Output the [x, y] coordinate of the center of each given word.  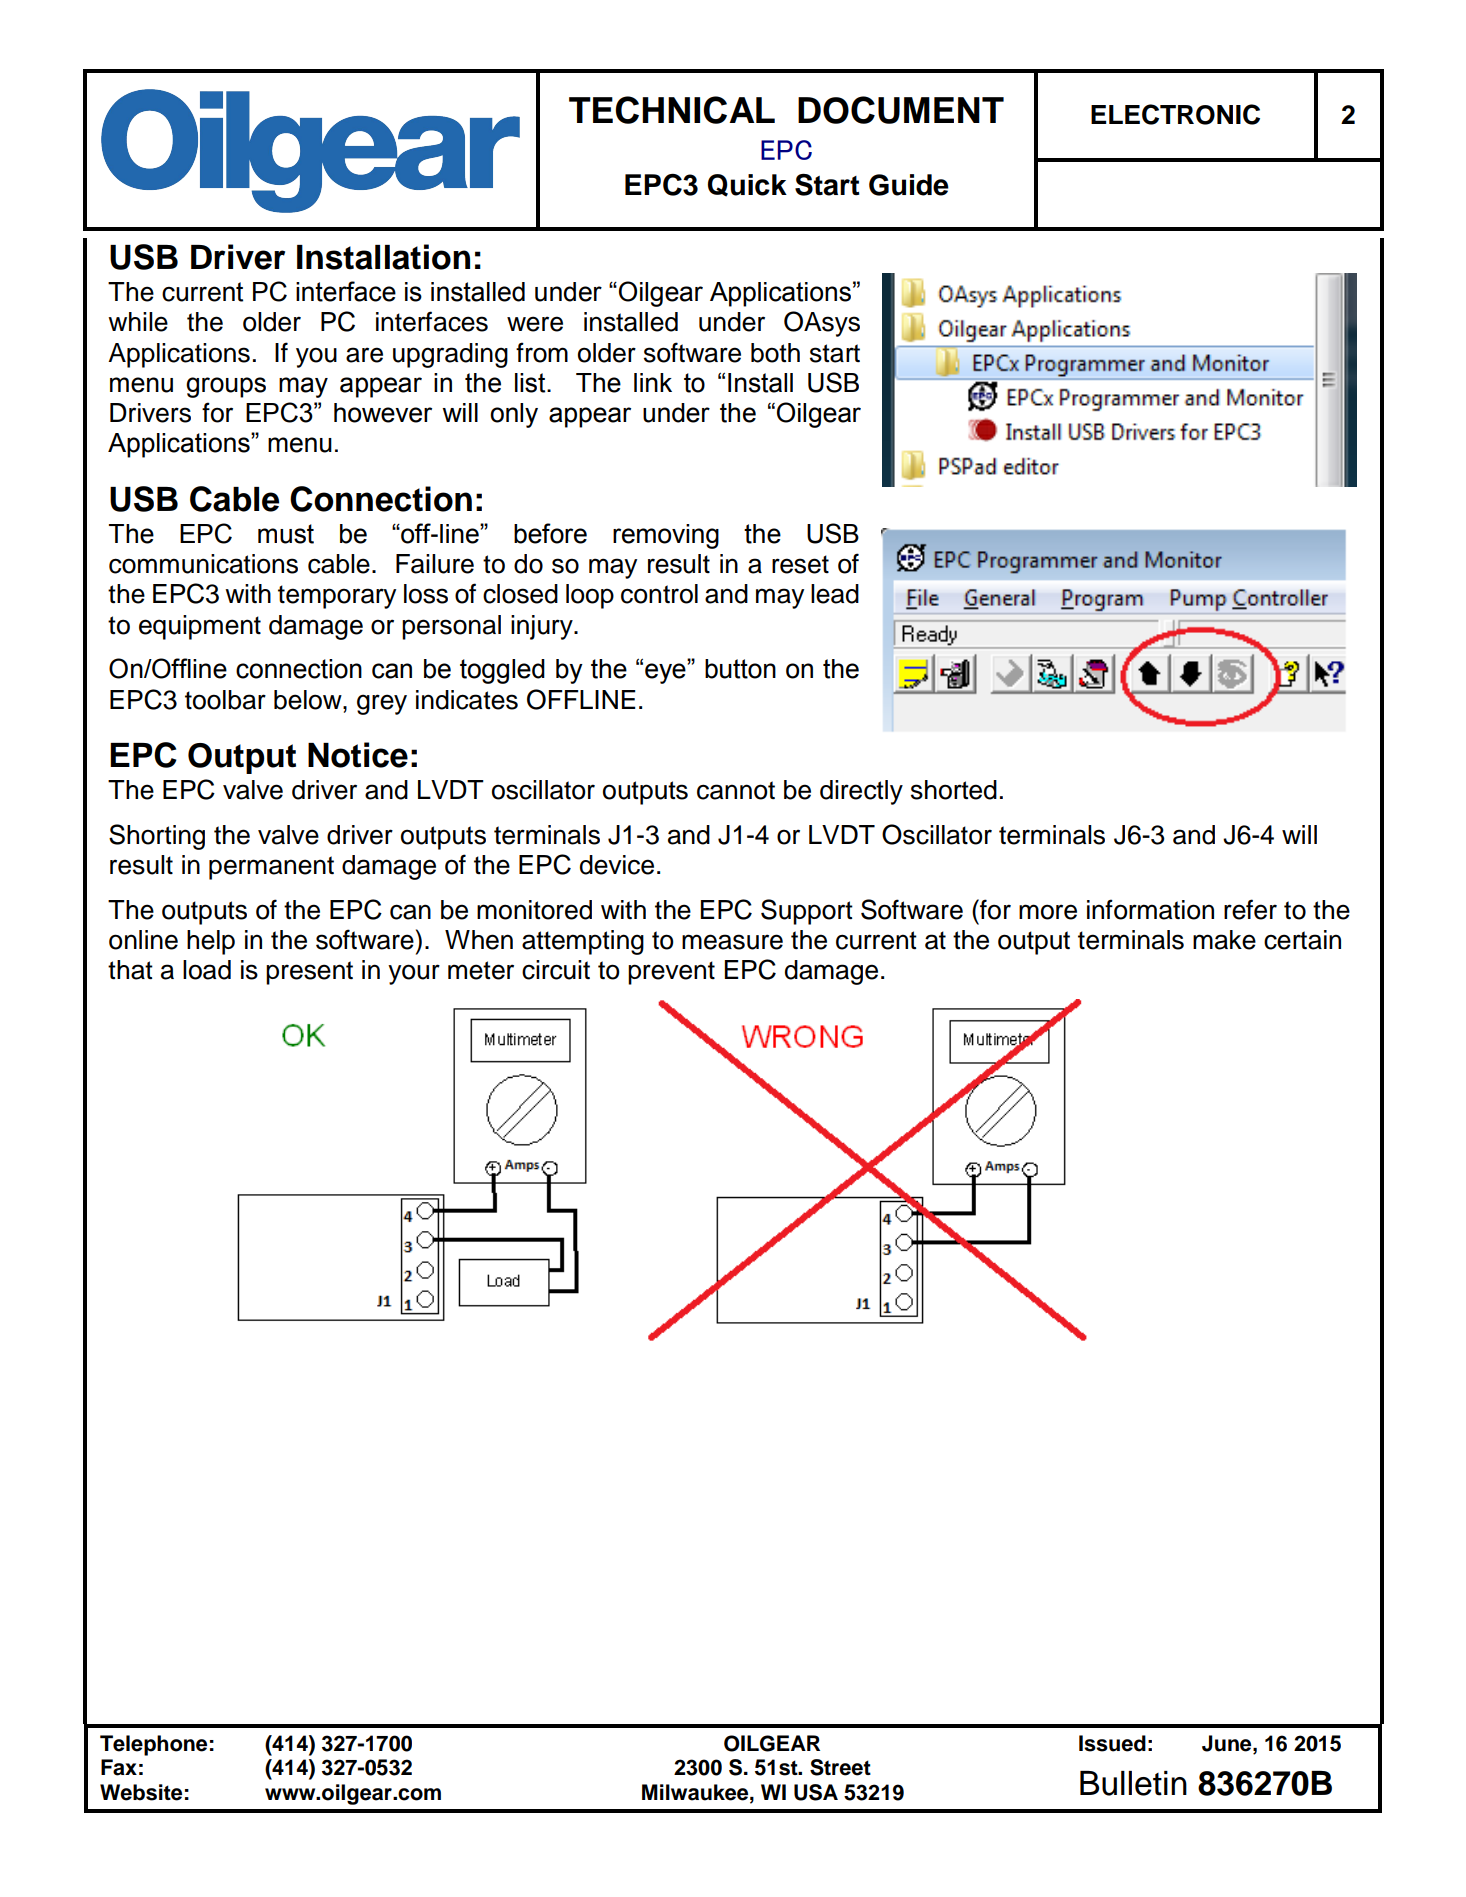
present [309, 973]
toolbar [225, 700]
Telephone [153, 1745]
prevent [671, 973]
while [138, 322]
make [1224, 940]
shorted [954, 790]
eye [665, 673]
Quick [747, 185]
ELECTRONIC [1175, 114]
